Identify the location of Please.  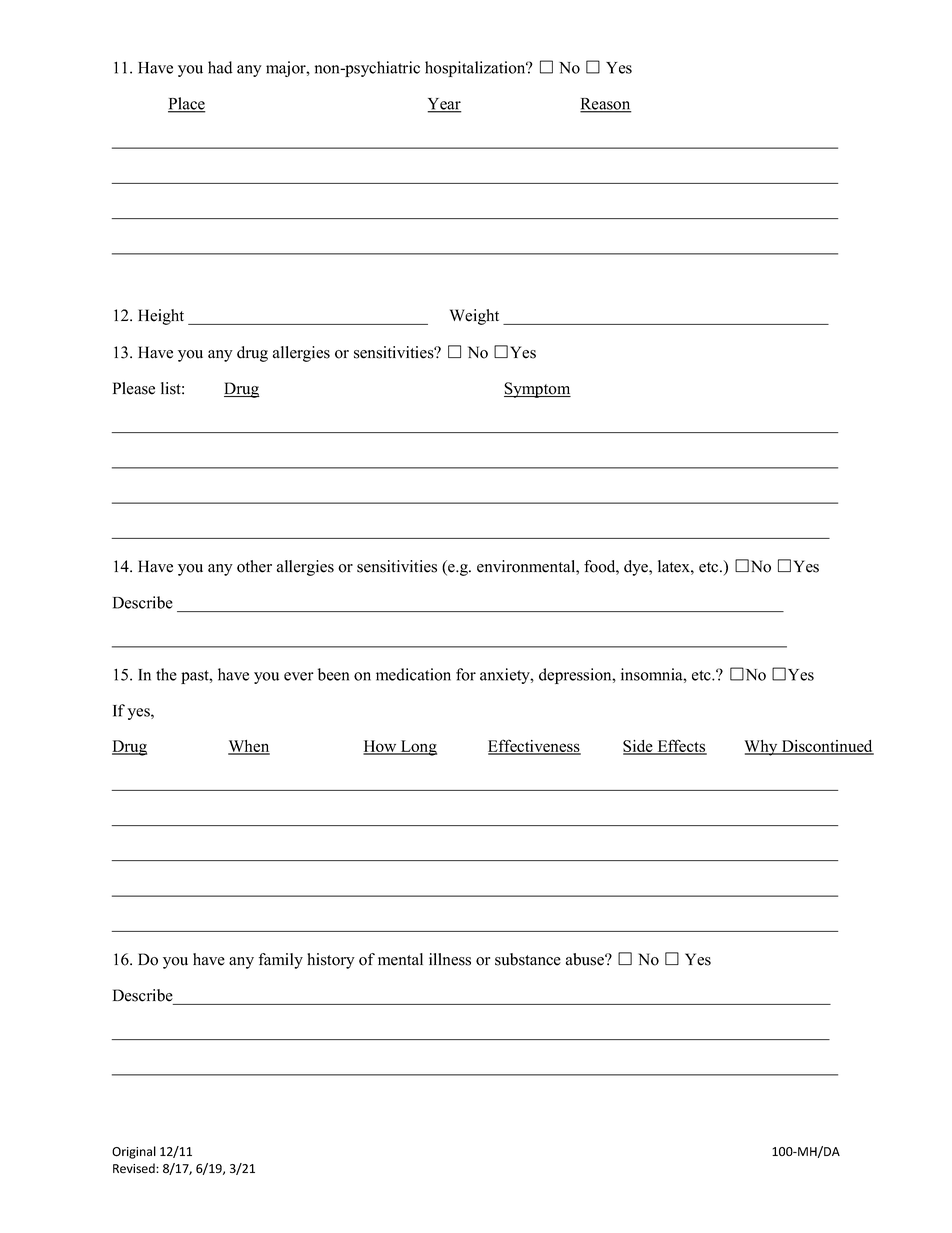
(134, 388).
